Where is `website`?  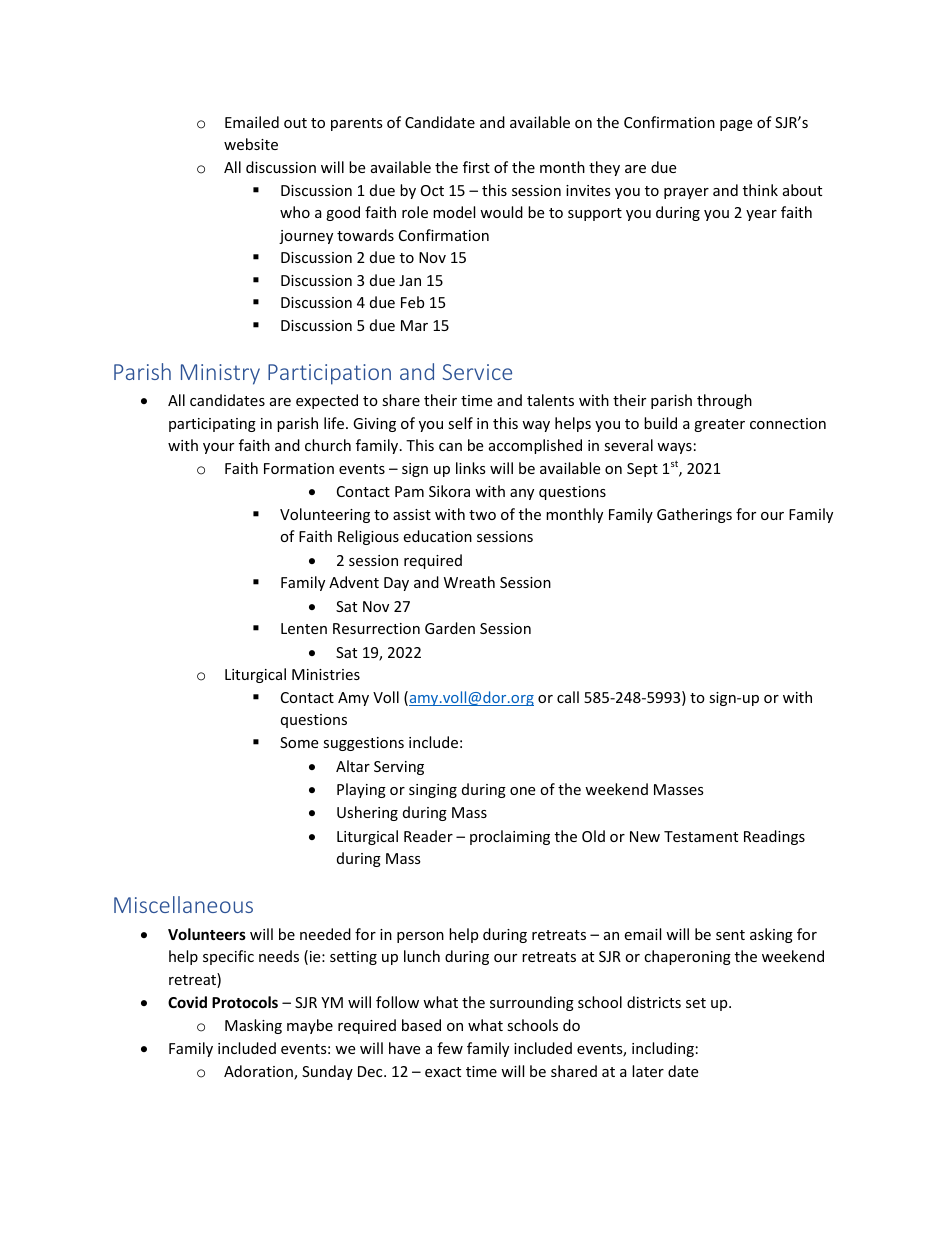
website is located at coordinates (251, 144).
